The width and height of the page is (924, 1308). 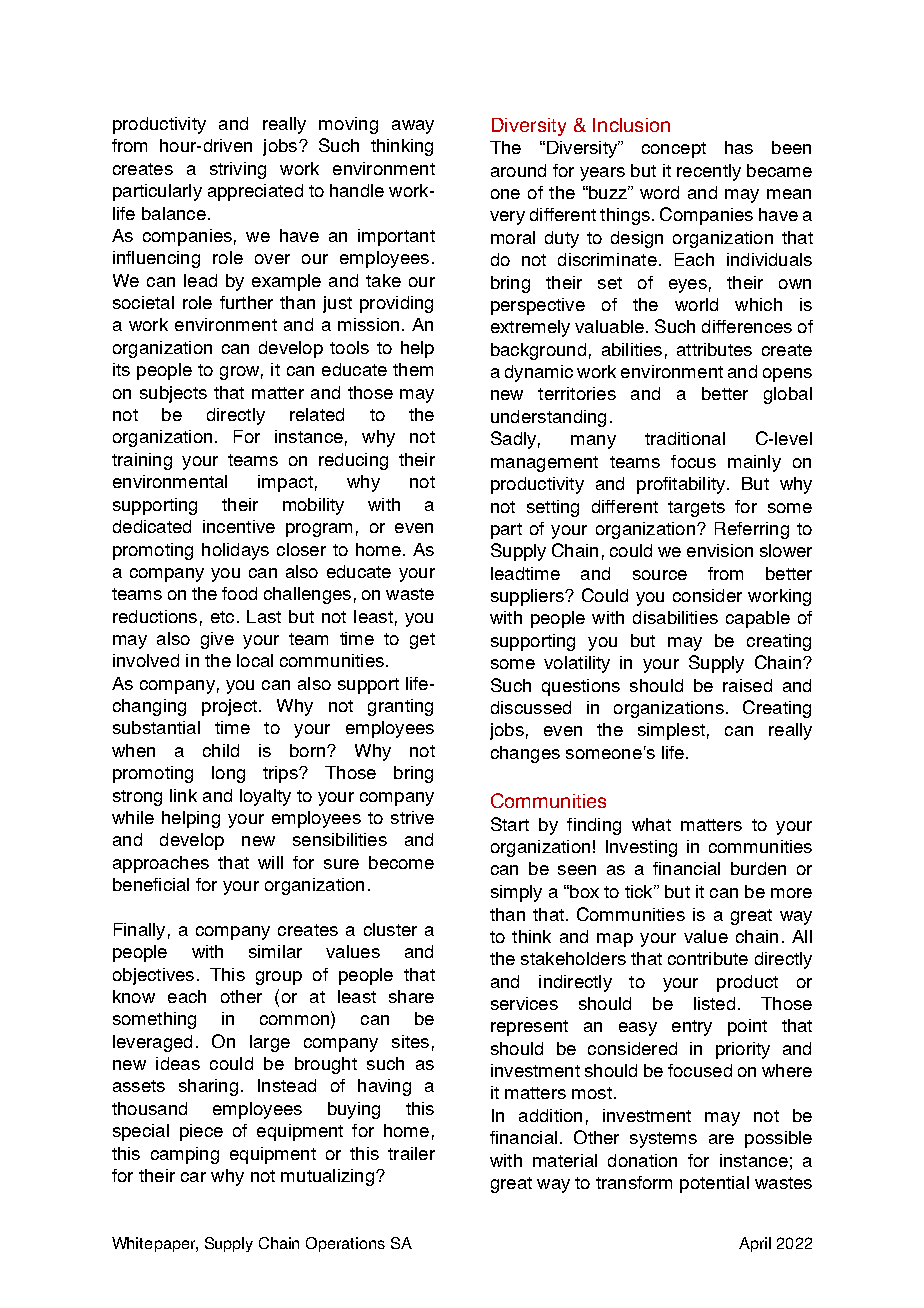 What do you see at coordinates (708, 958) in the page?
I see `contribute` at bounding box center [708, 958].
